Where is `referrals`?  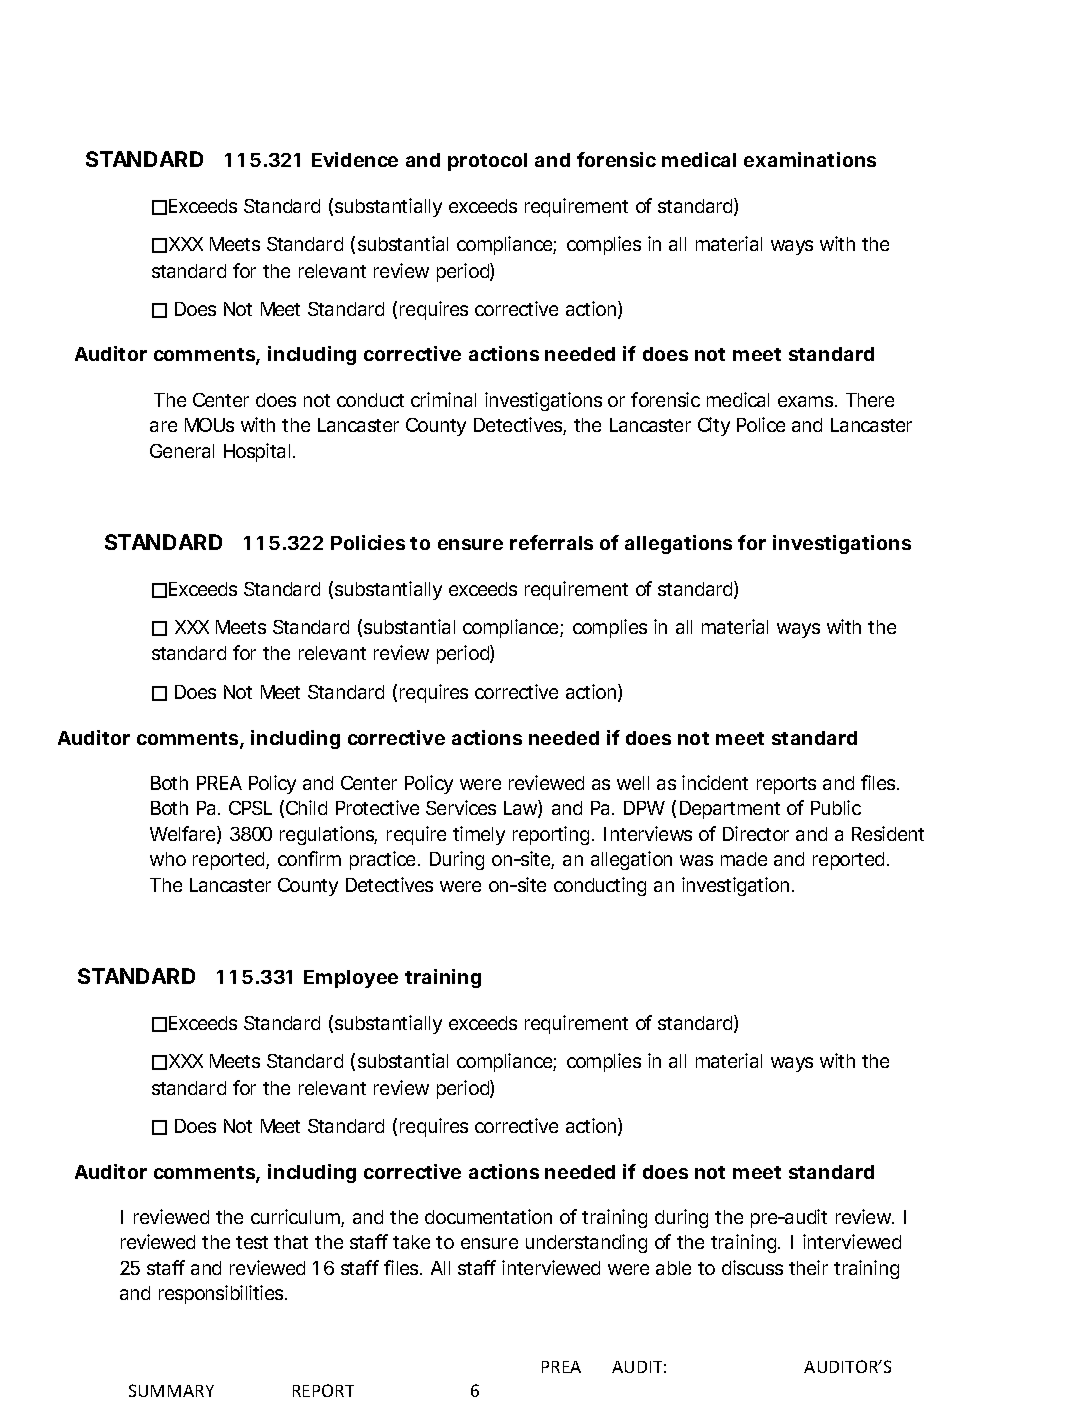 referrals is located at coordinates (551, 542).
